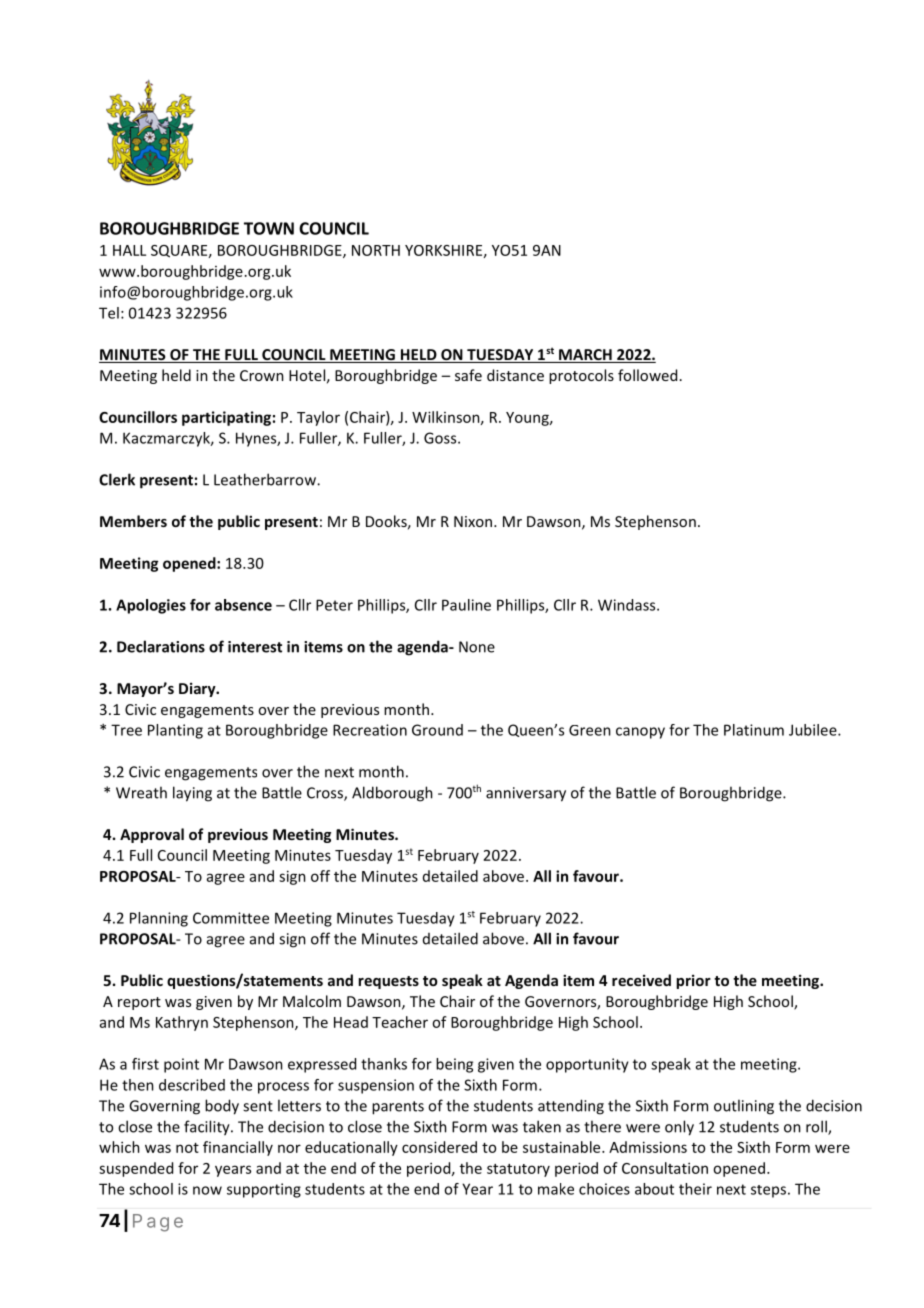 Image resolution: width=924 pixels, height=1308 pixels. I want to click on Planting, so click(175, 731).
